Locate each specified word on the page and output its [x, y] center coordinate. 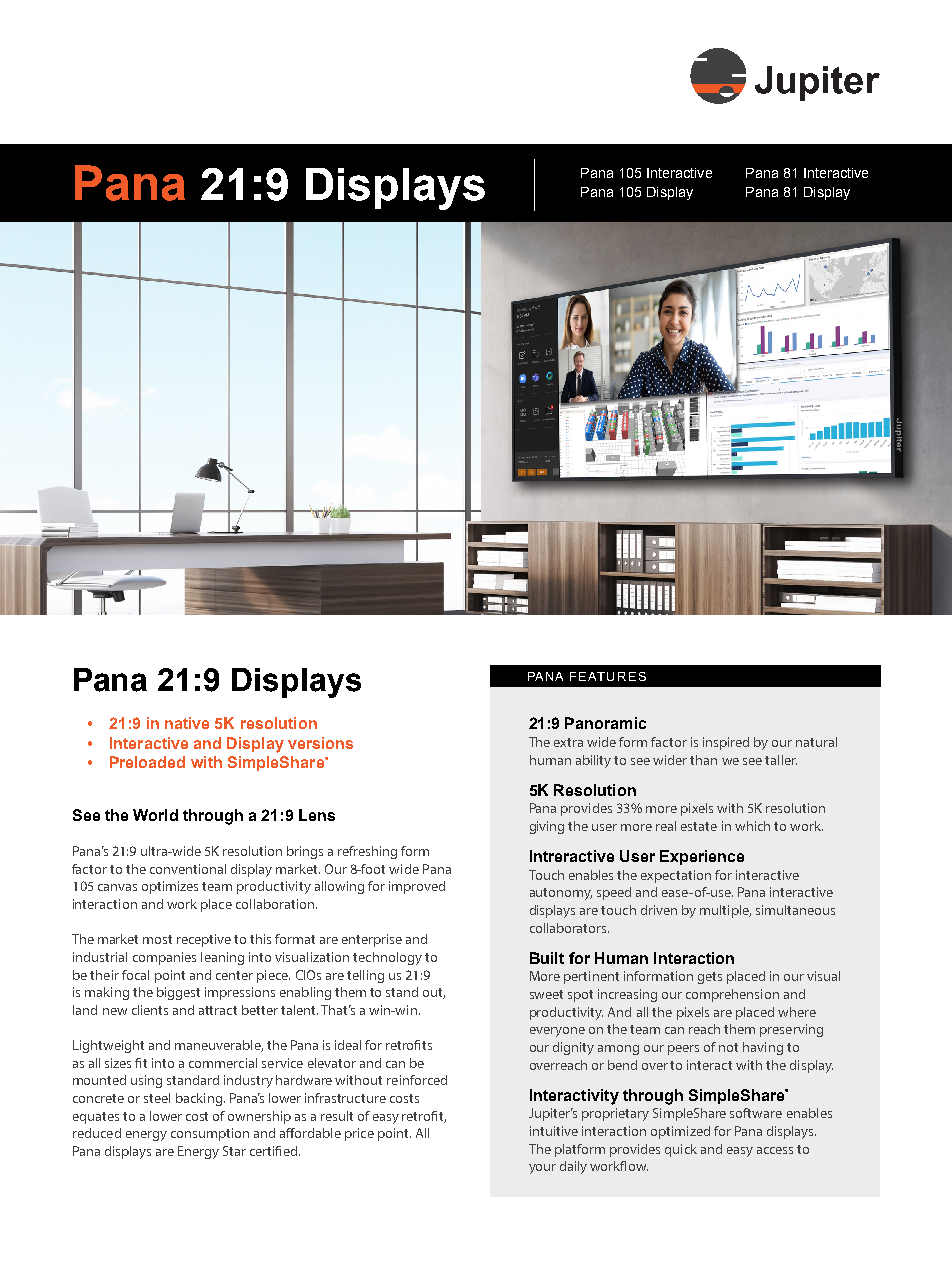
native [187, 723]
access [775, 1150]
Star [234, 1151]
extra [568, 742]
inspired [726, 743]
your [542, 1169]
